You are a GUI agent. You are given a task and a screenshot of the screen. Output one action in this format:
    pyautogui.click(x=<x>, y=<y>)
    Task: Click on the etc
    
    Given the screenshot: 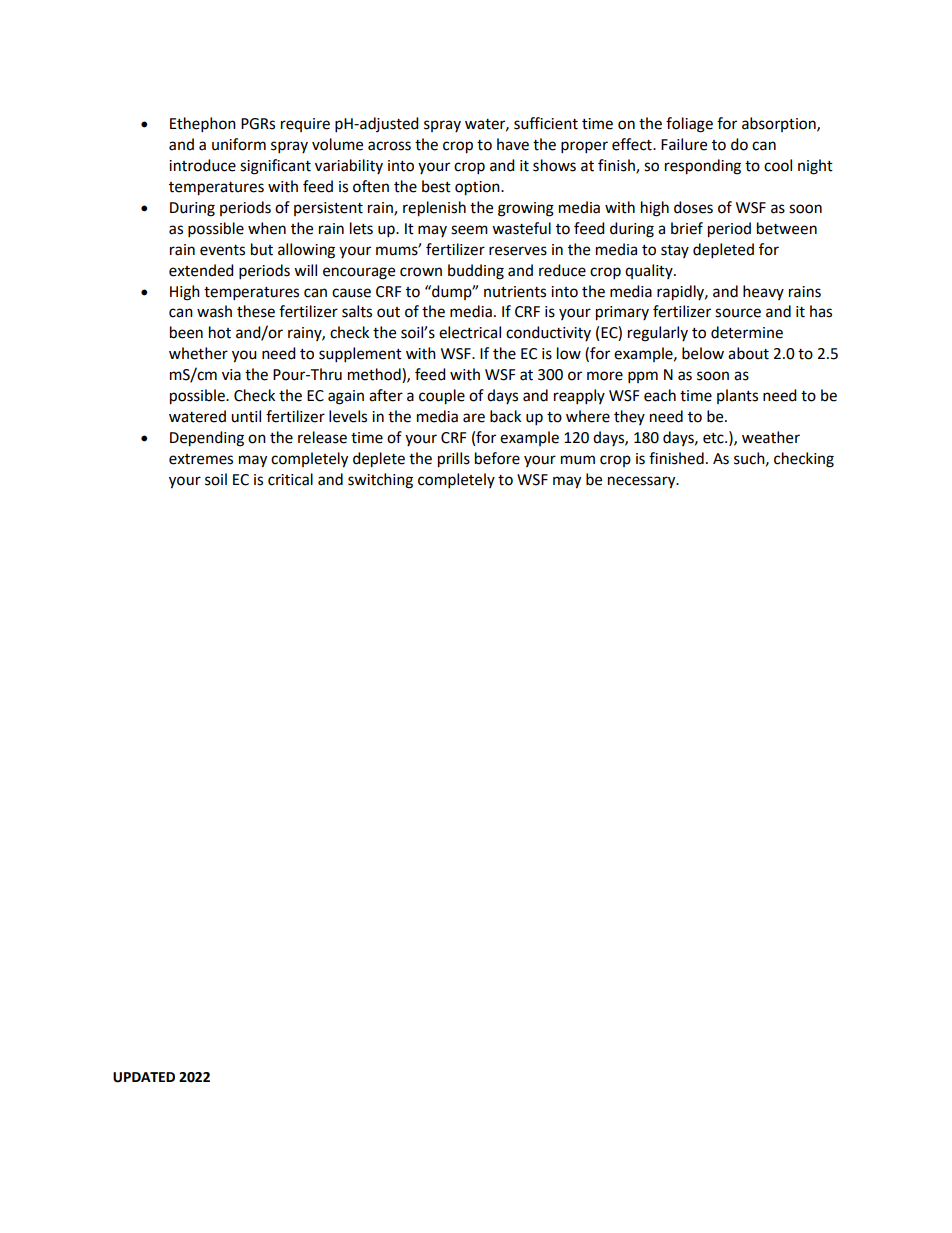 What is the action you would take?
    pyautogui.click(x=714, y=438)
